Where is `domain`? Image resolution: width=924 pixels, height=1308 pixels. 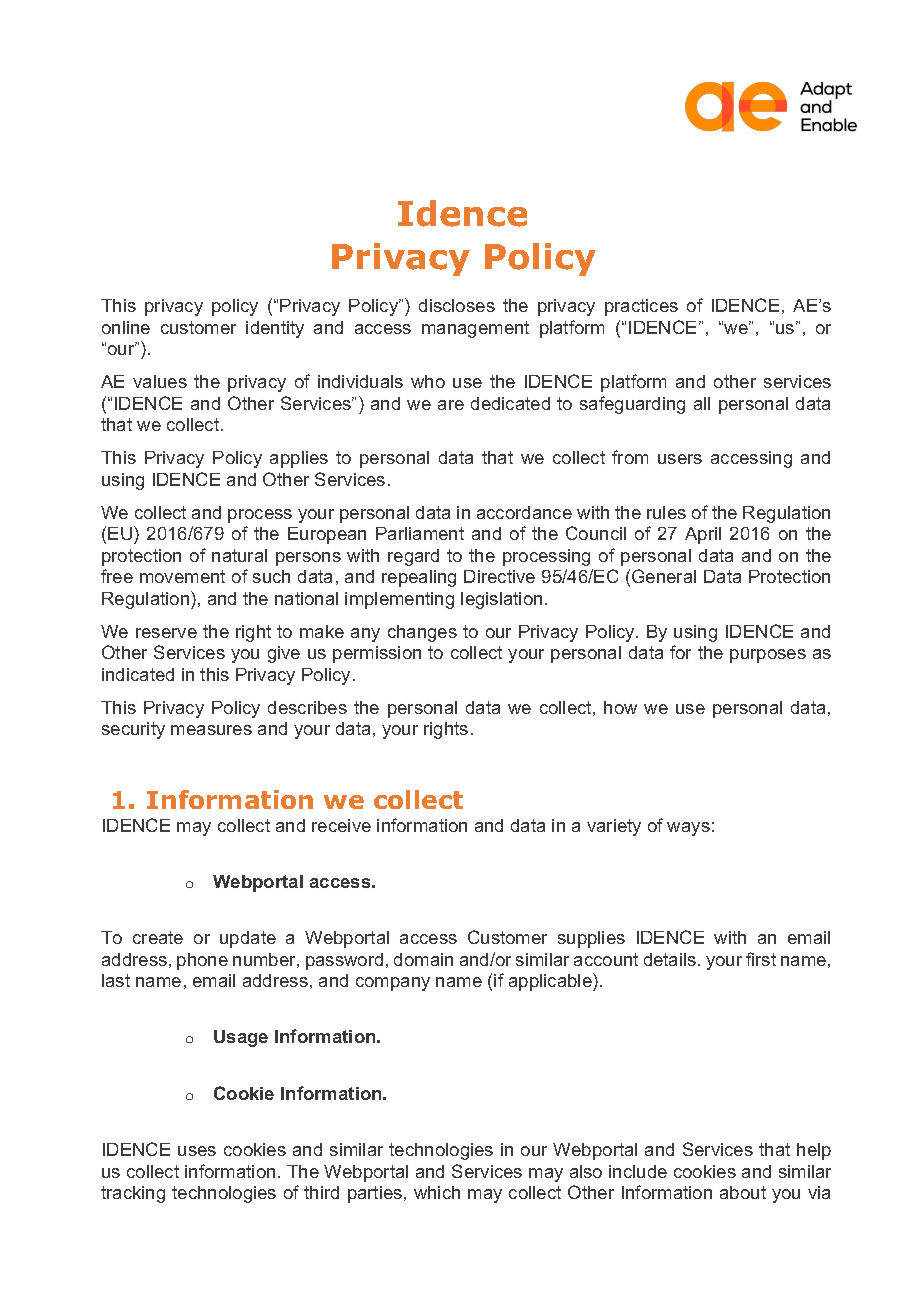
domain is located at coordinates (423, 959).
